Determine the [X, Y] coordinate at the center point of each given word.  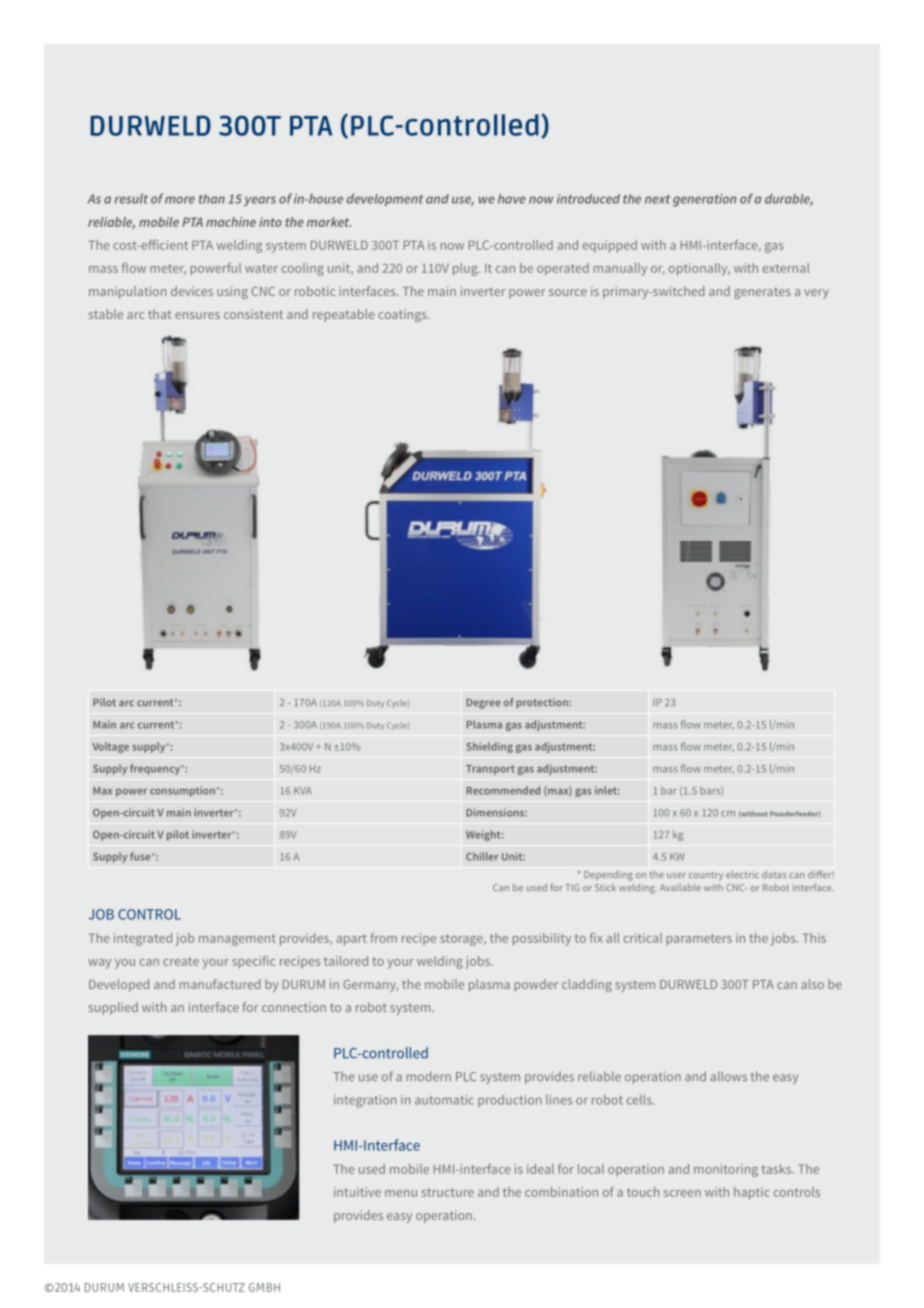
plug [466, 269]
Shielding [489, 747]
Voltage [110, 747]
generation [704, 200]
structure [448, 1192]
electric [742, 874]
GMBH [264, 1287]
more [180, 200]
